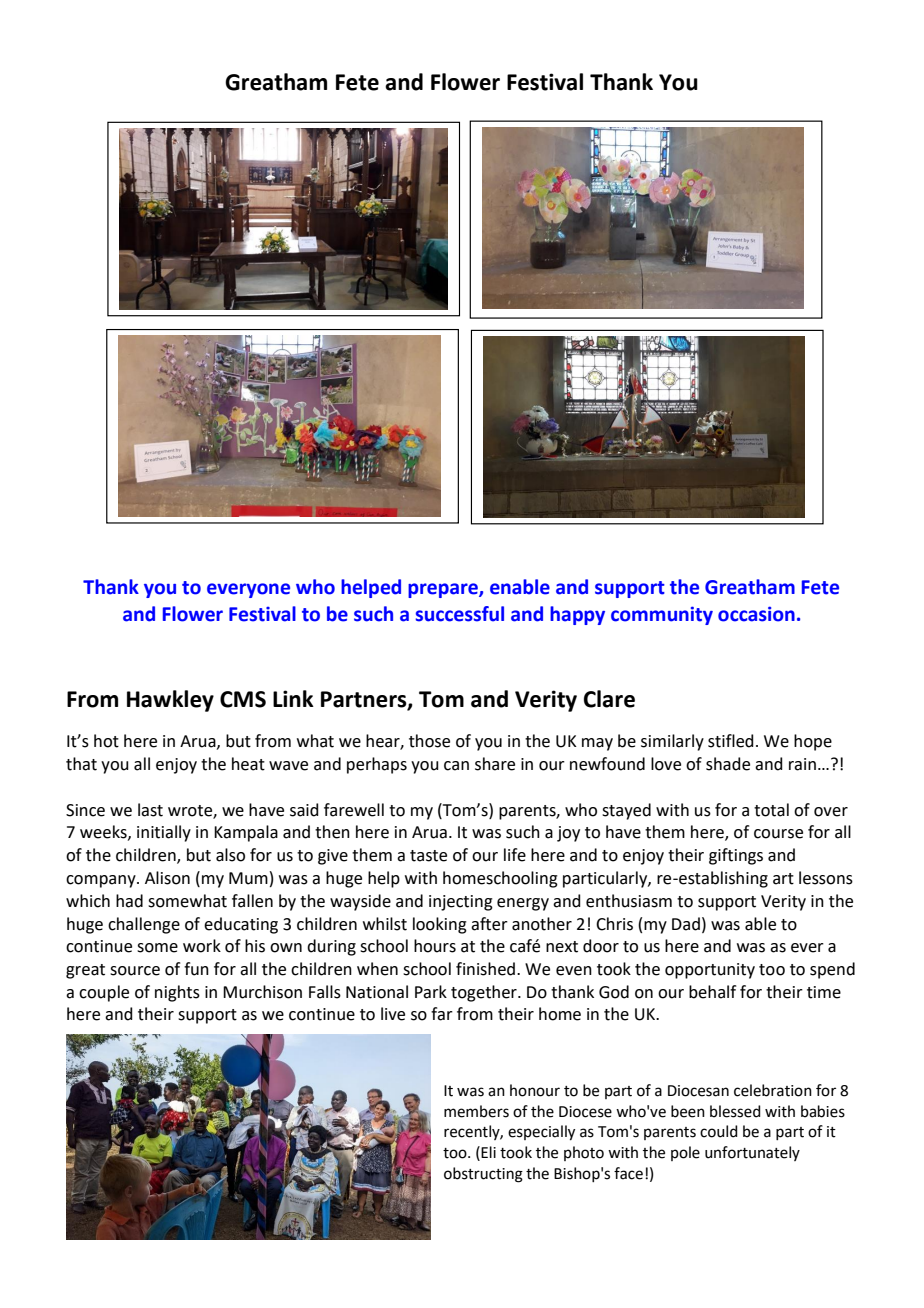 Image resolution: width=924 pixels, height=1308 pixels. Describe the element at coordinates (170, 701) in the screenshot. I see `Hawkley` at that location.
